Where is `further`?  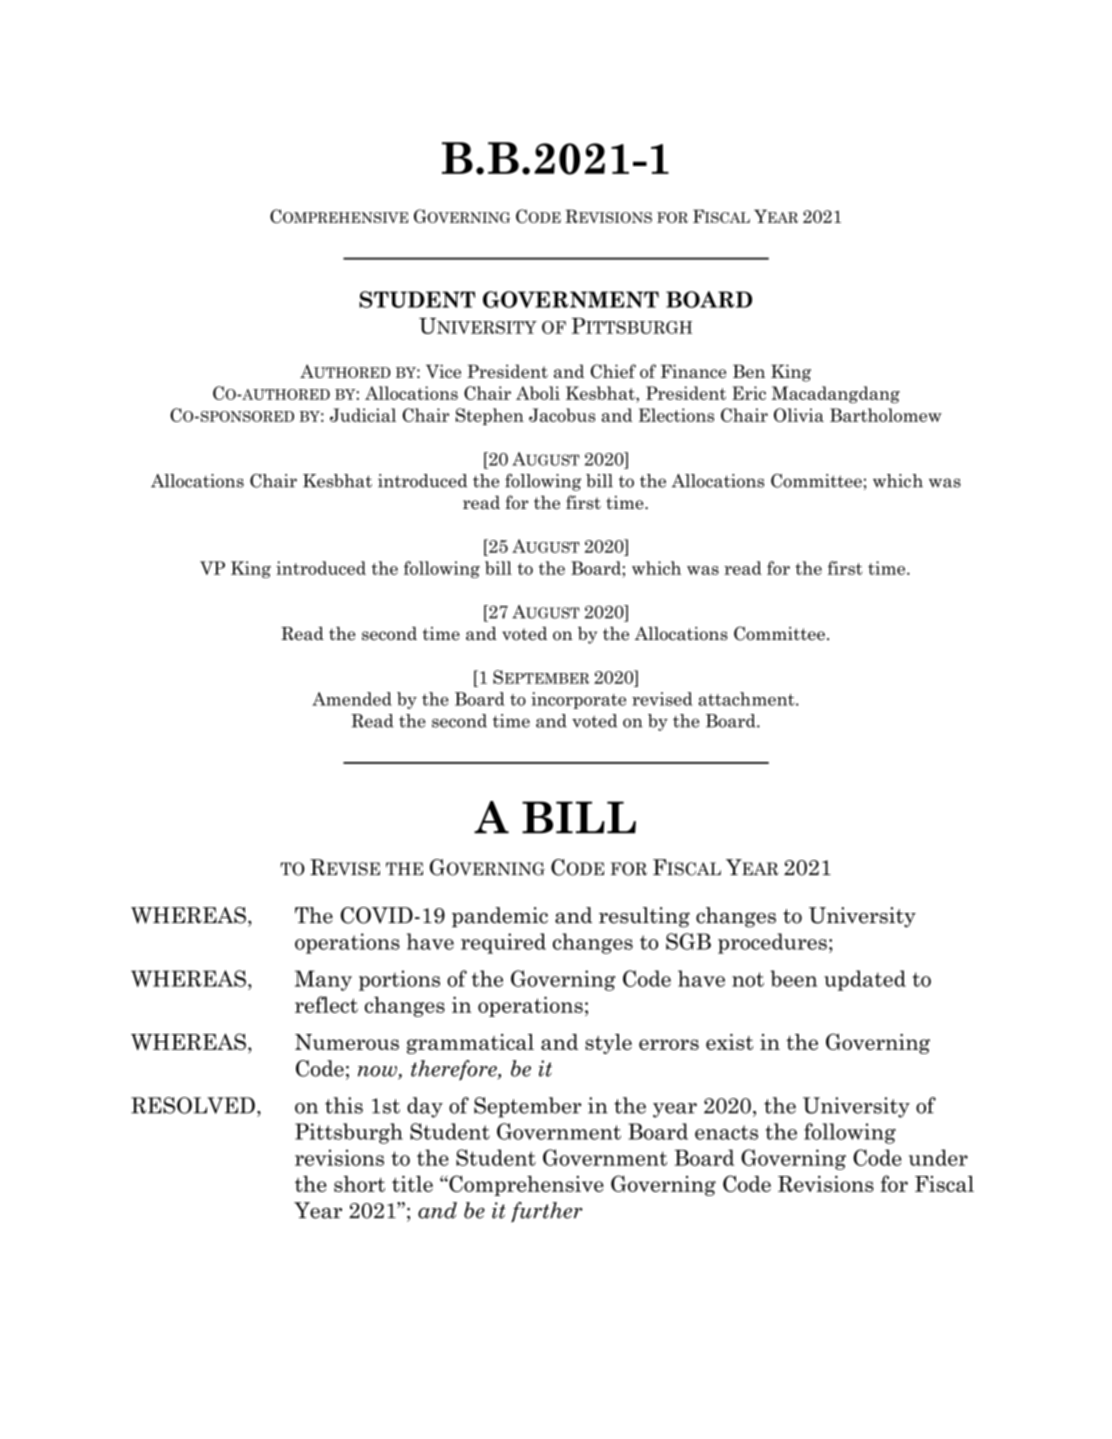
further is located at coordinates (547, 1212).
